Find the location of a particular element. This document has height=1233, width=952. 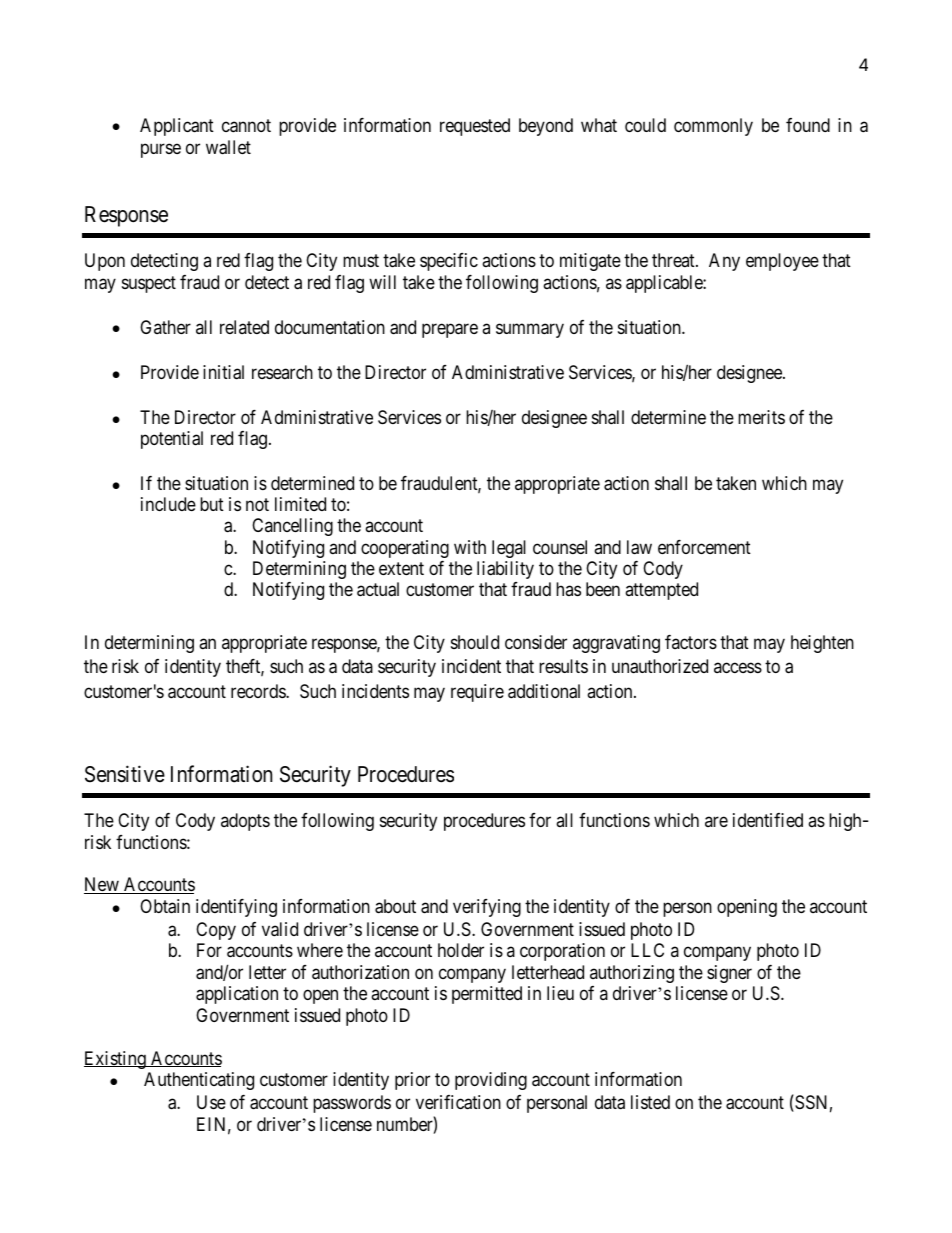

initial is located at coordinates (223, 372).
